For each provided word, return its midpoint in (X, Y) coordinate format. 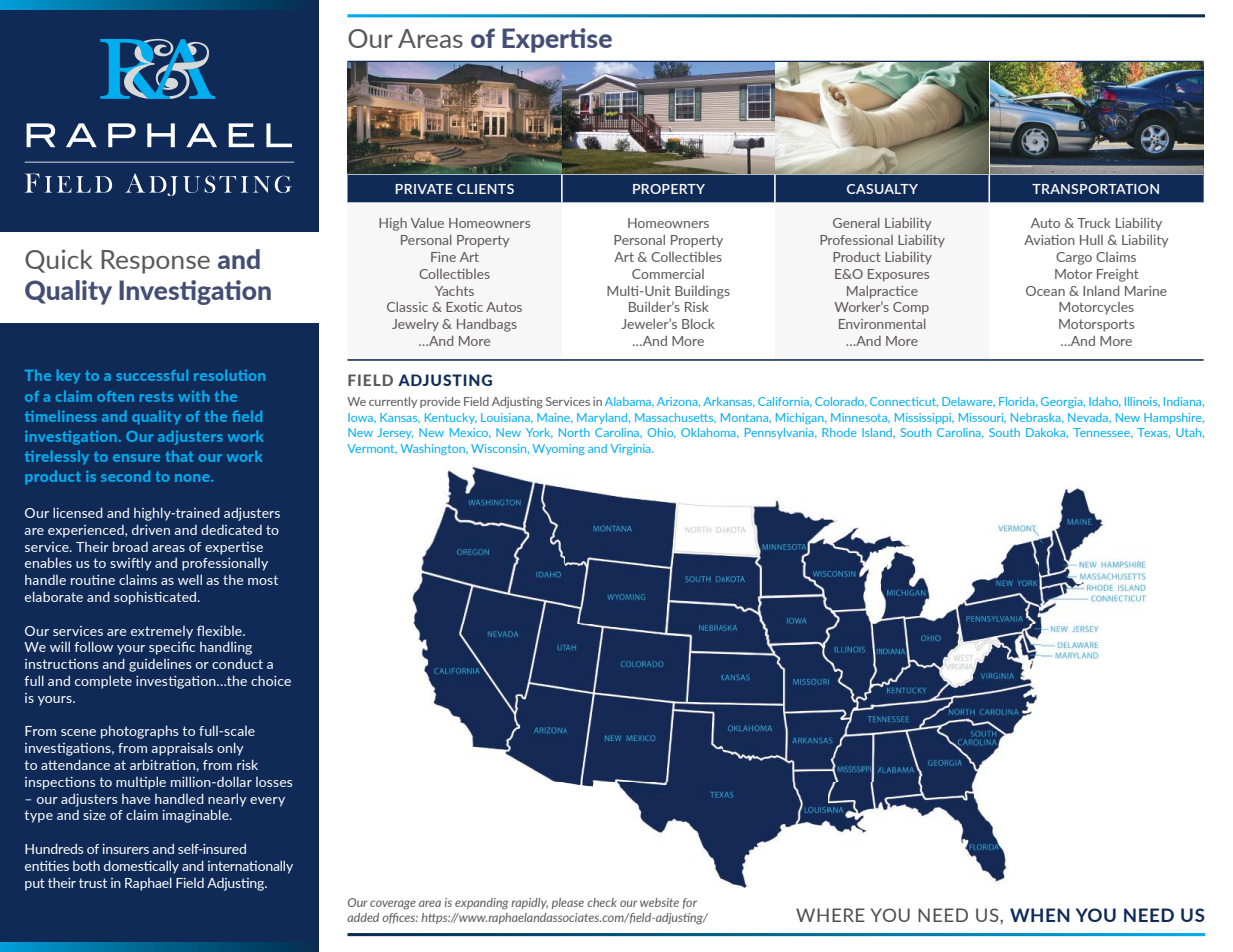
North (574, 432)
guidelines (160, 665)
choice (271, 680)
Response (155, 262)
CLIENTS (485, 189)
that (179, 456)
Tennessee (1102, 432)
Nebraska (1037, 417)
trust (93, 883)
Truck (1094, 223)
